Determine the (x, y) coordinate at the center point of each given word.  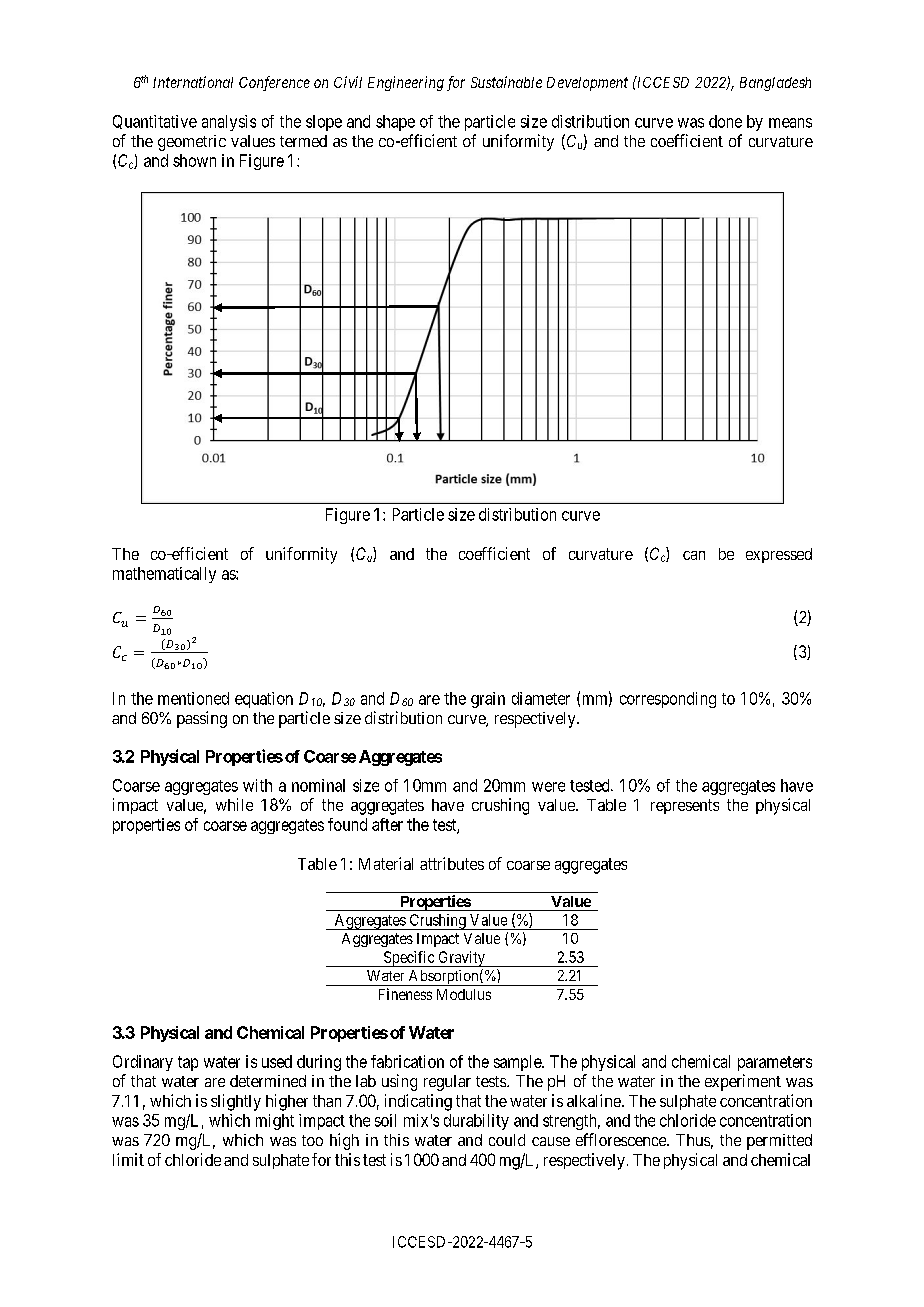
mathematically (164, 575)
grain (488, 700)
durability (476, 1122)
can (694, 555)
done (725, 121)
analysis (229, 123)
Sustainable (506, 82)
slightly (236, 1102)
